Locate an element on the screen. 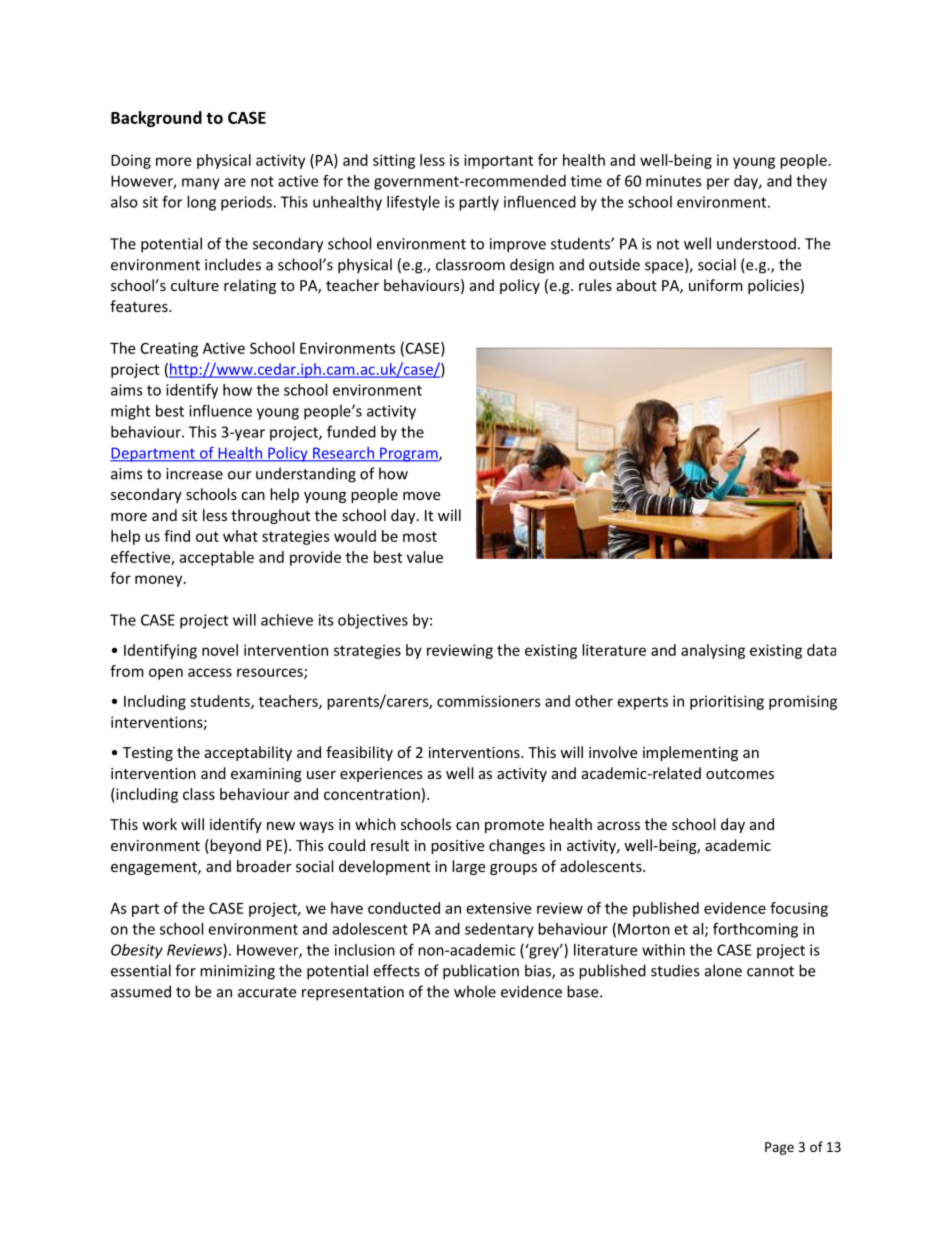 The width and height of the screenshot is (952, 1233). promote is located at coordinates (514, 826).
